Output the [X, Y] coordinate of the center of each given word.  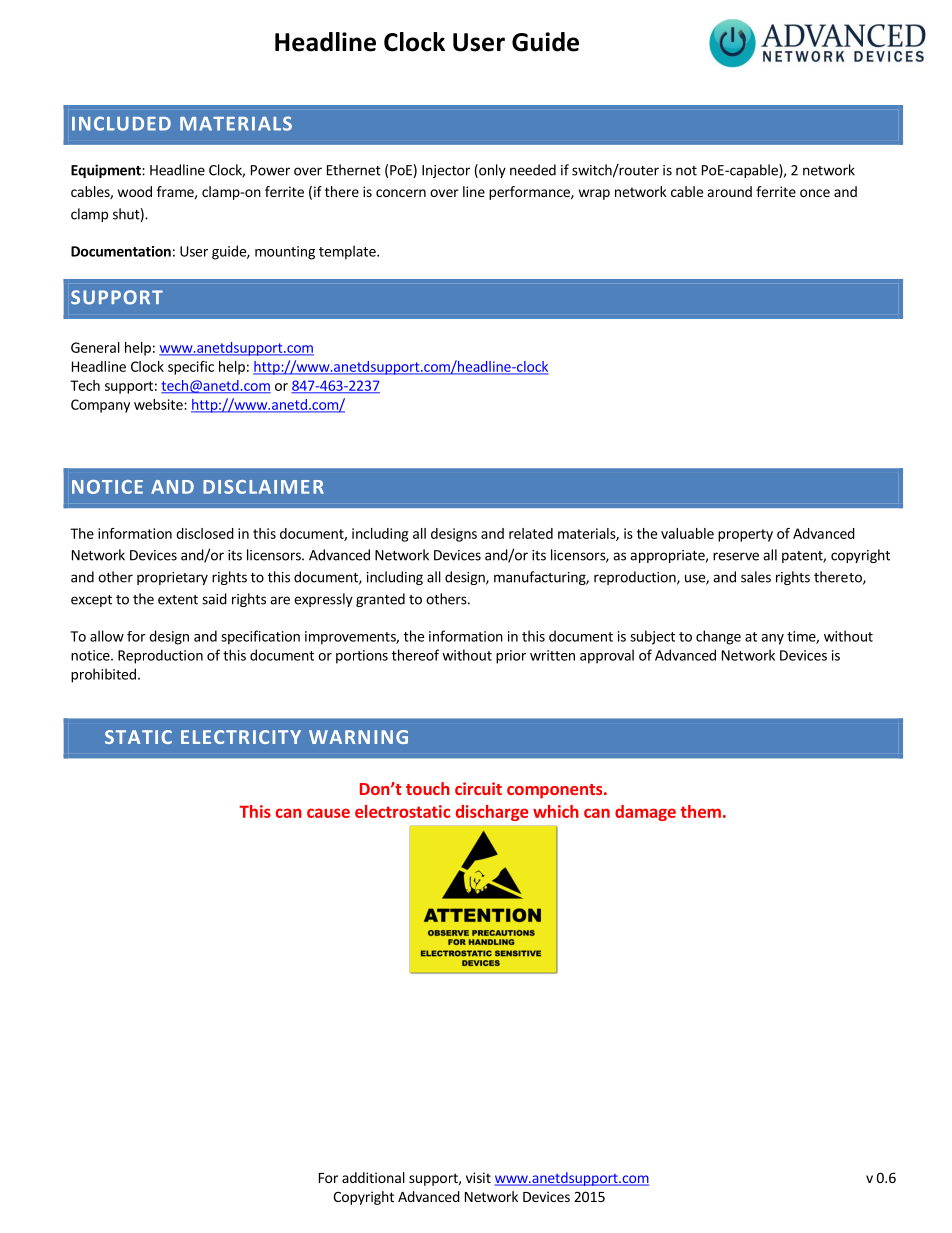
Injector [446, 171]
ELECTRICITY [241, 737]
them [701, 811]
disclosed [205, 533]
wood [135, 191]
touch [428, 788]
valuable [687, 533]
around [730, 191]
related [531, 533]
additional [373, 1177]
